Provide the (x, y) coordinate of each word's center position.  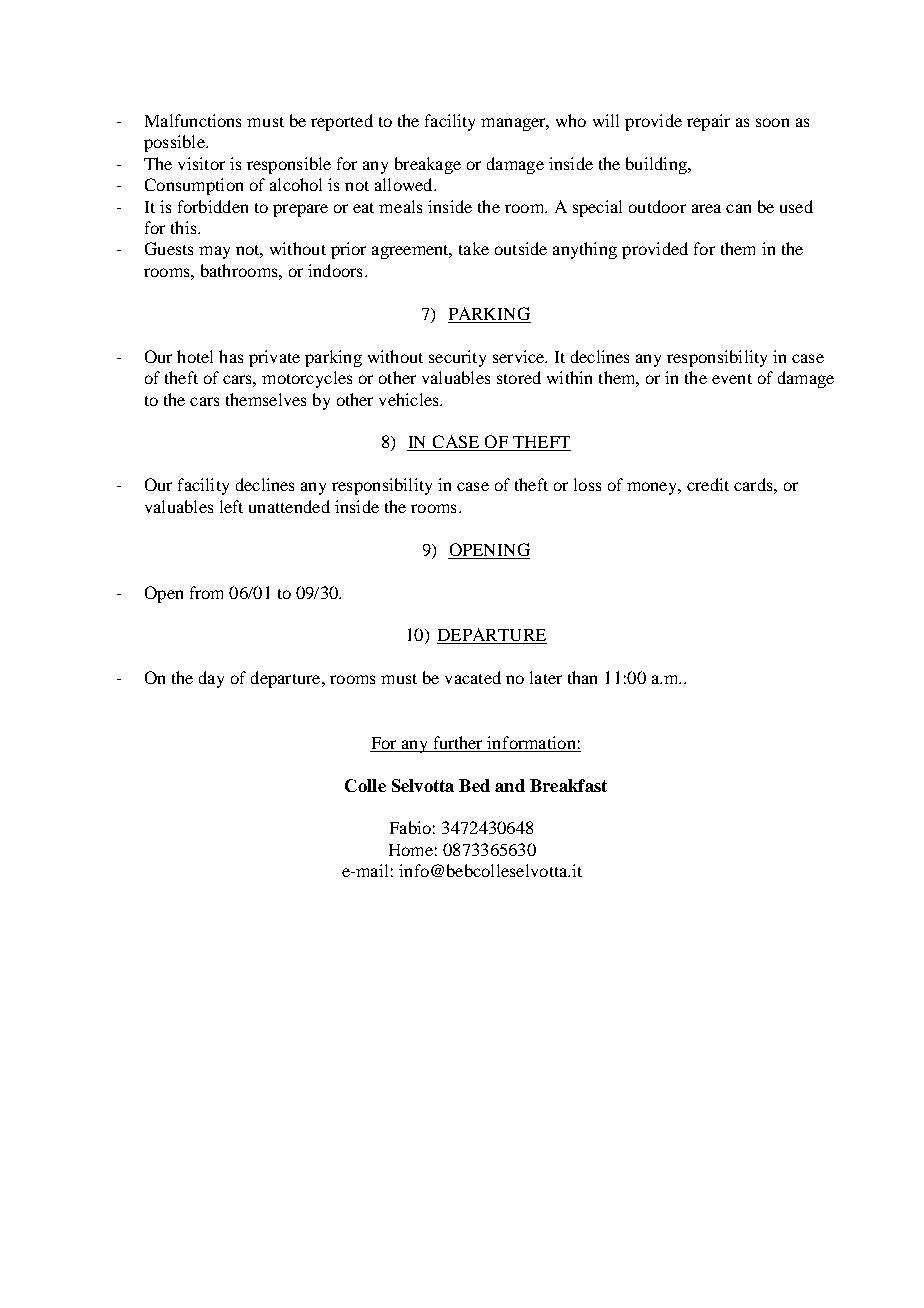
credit (708, 484)
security (457, 358)
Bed (474, 785)
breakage (428, 165)
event (732, 379)
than (582, 677)
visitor (201, 163)
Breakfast (568, 785)
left (231, 506)
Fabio (410, 827)
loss (587, 484)
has (231, 356)
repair (708, 122)
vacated (473, 677)
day (211, 679)
